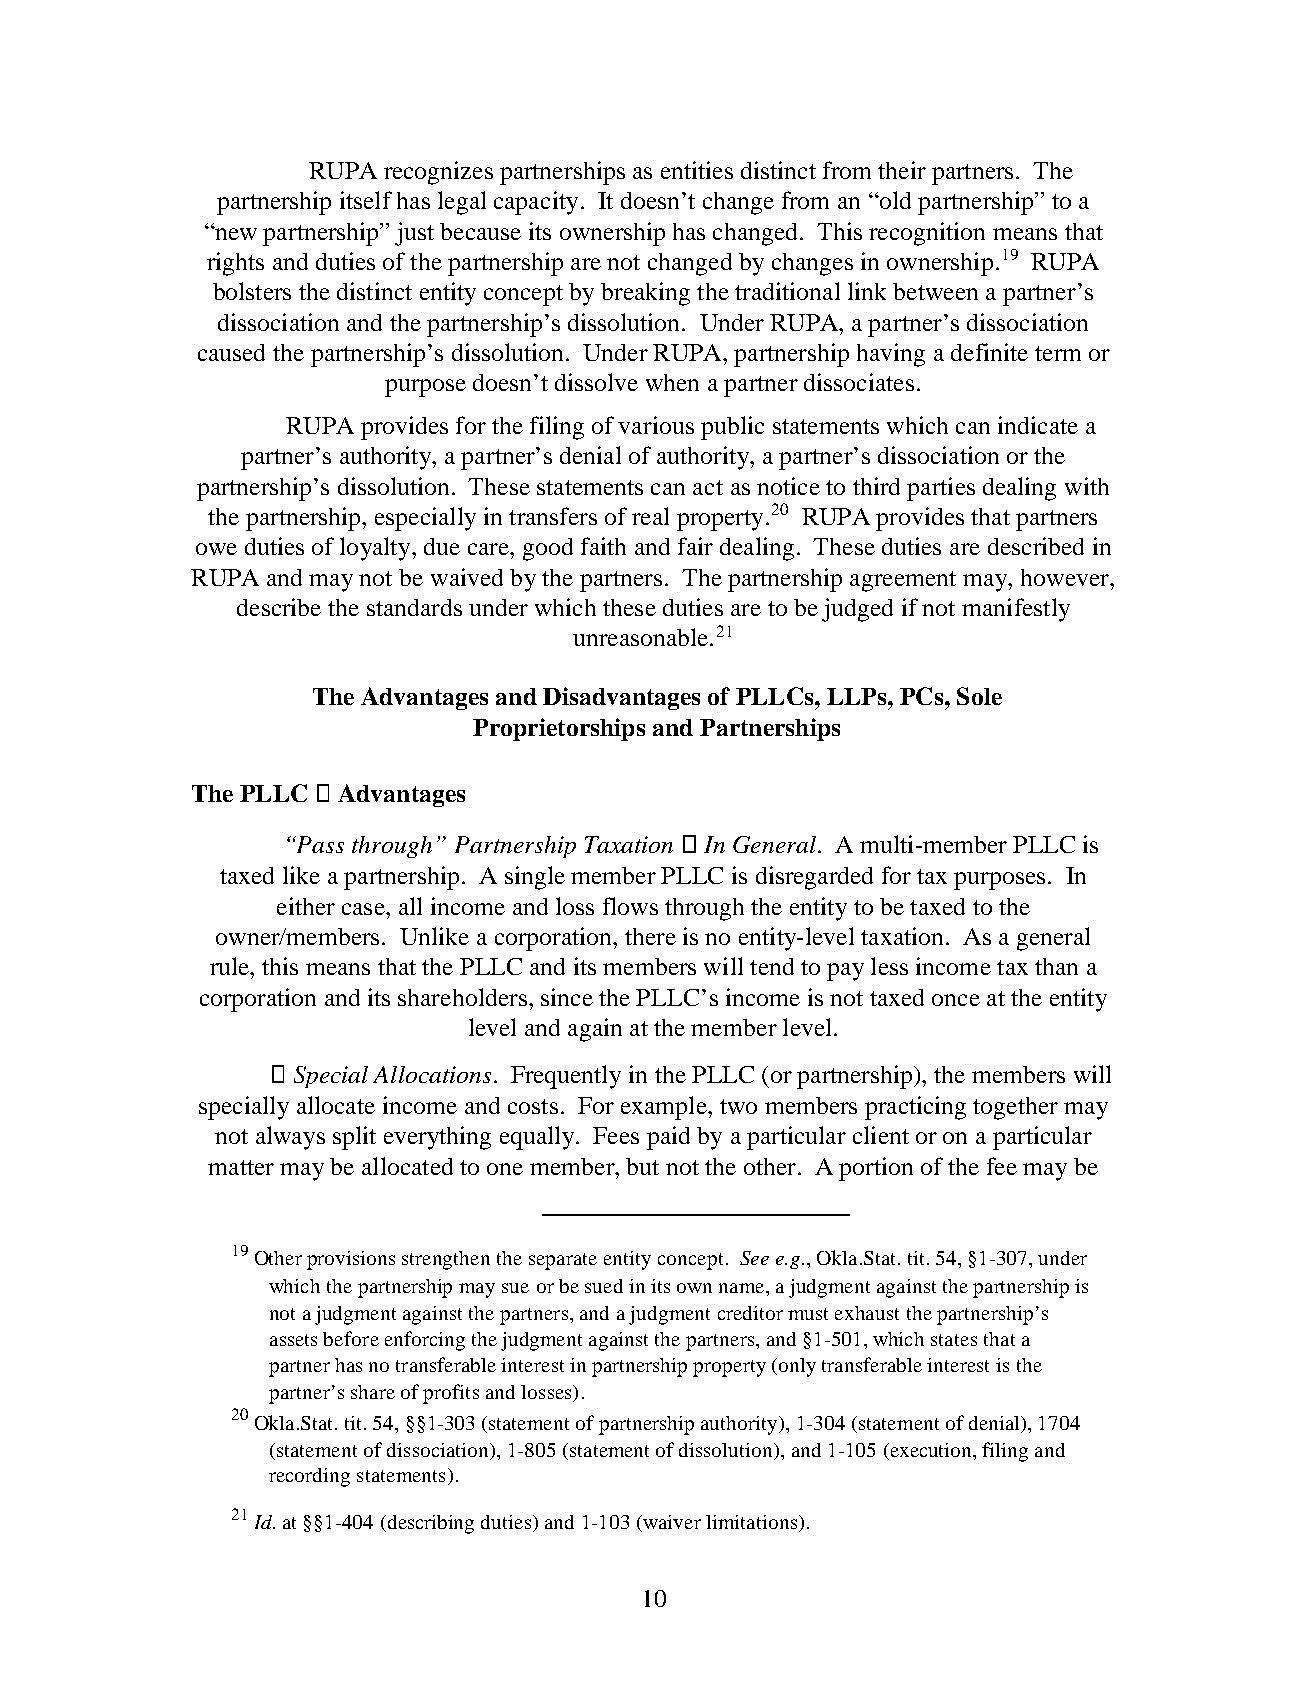  I want to click on together, so click(1015, 1108).
